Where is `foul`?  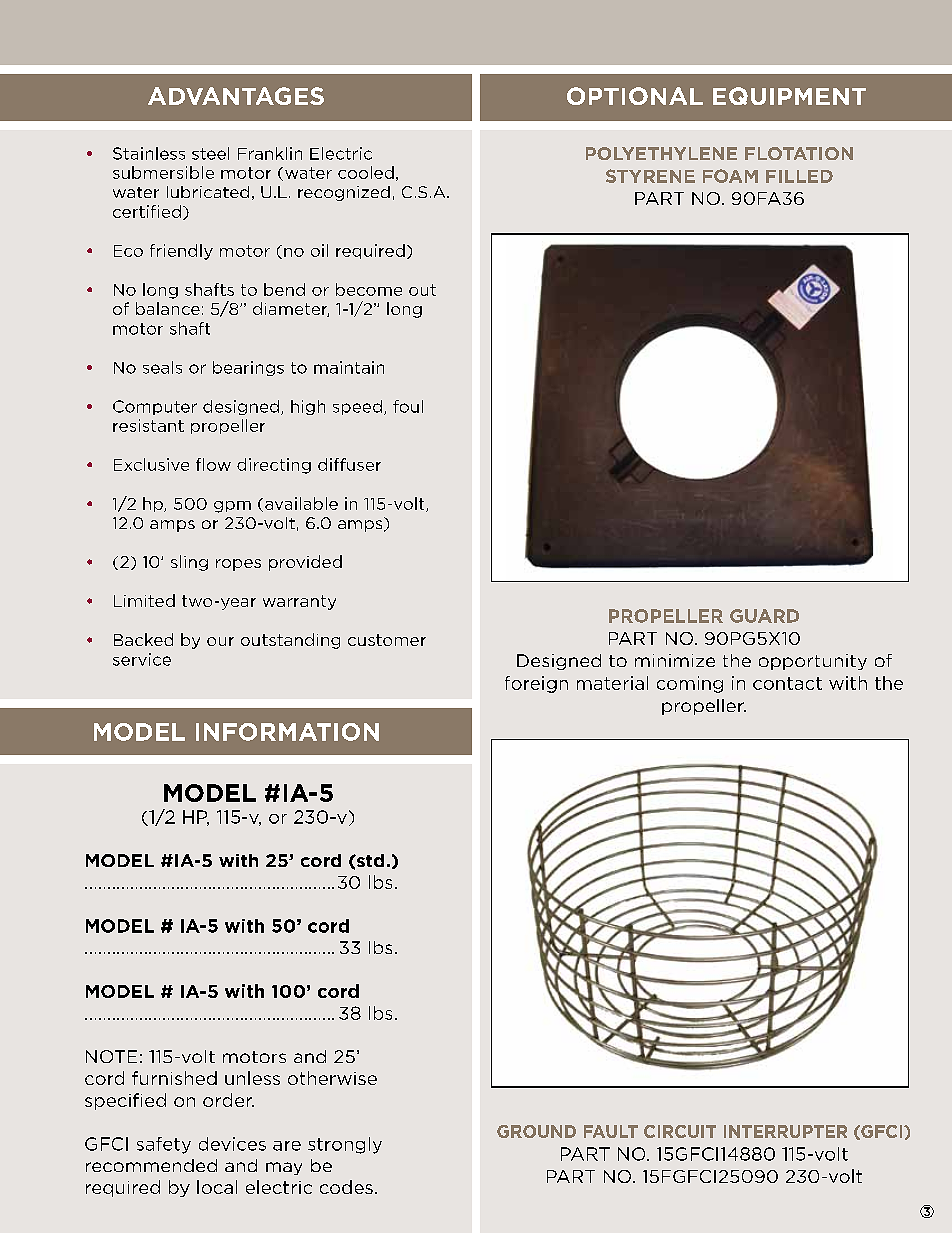
foul is located at coordinates (408, 406).
